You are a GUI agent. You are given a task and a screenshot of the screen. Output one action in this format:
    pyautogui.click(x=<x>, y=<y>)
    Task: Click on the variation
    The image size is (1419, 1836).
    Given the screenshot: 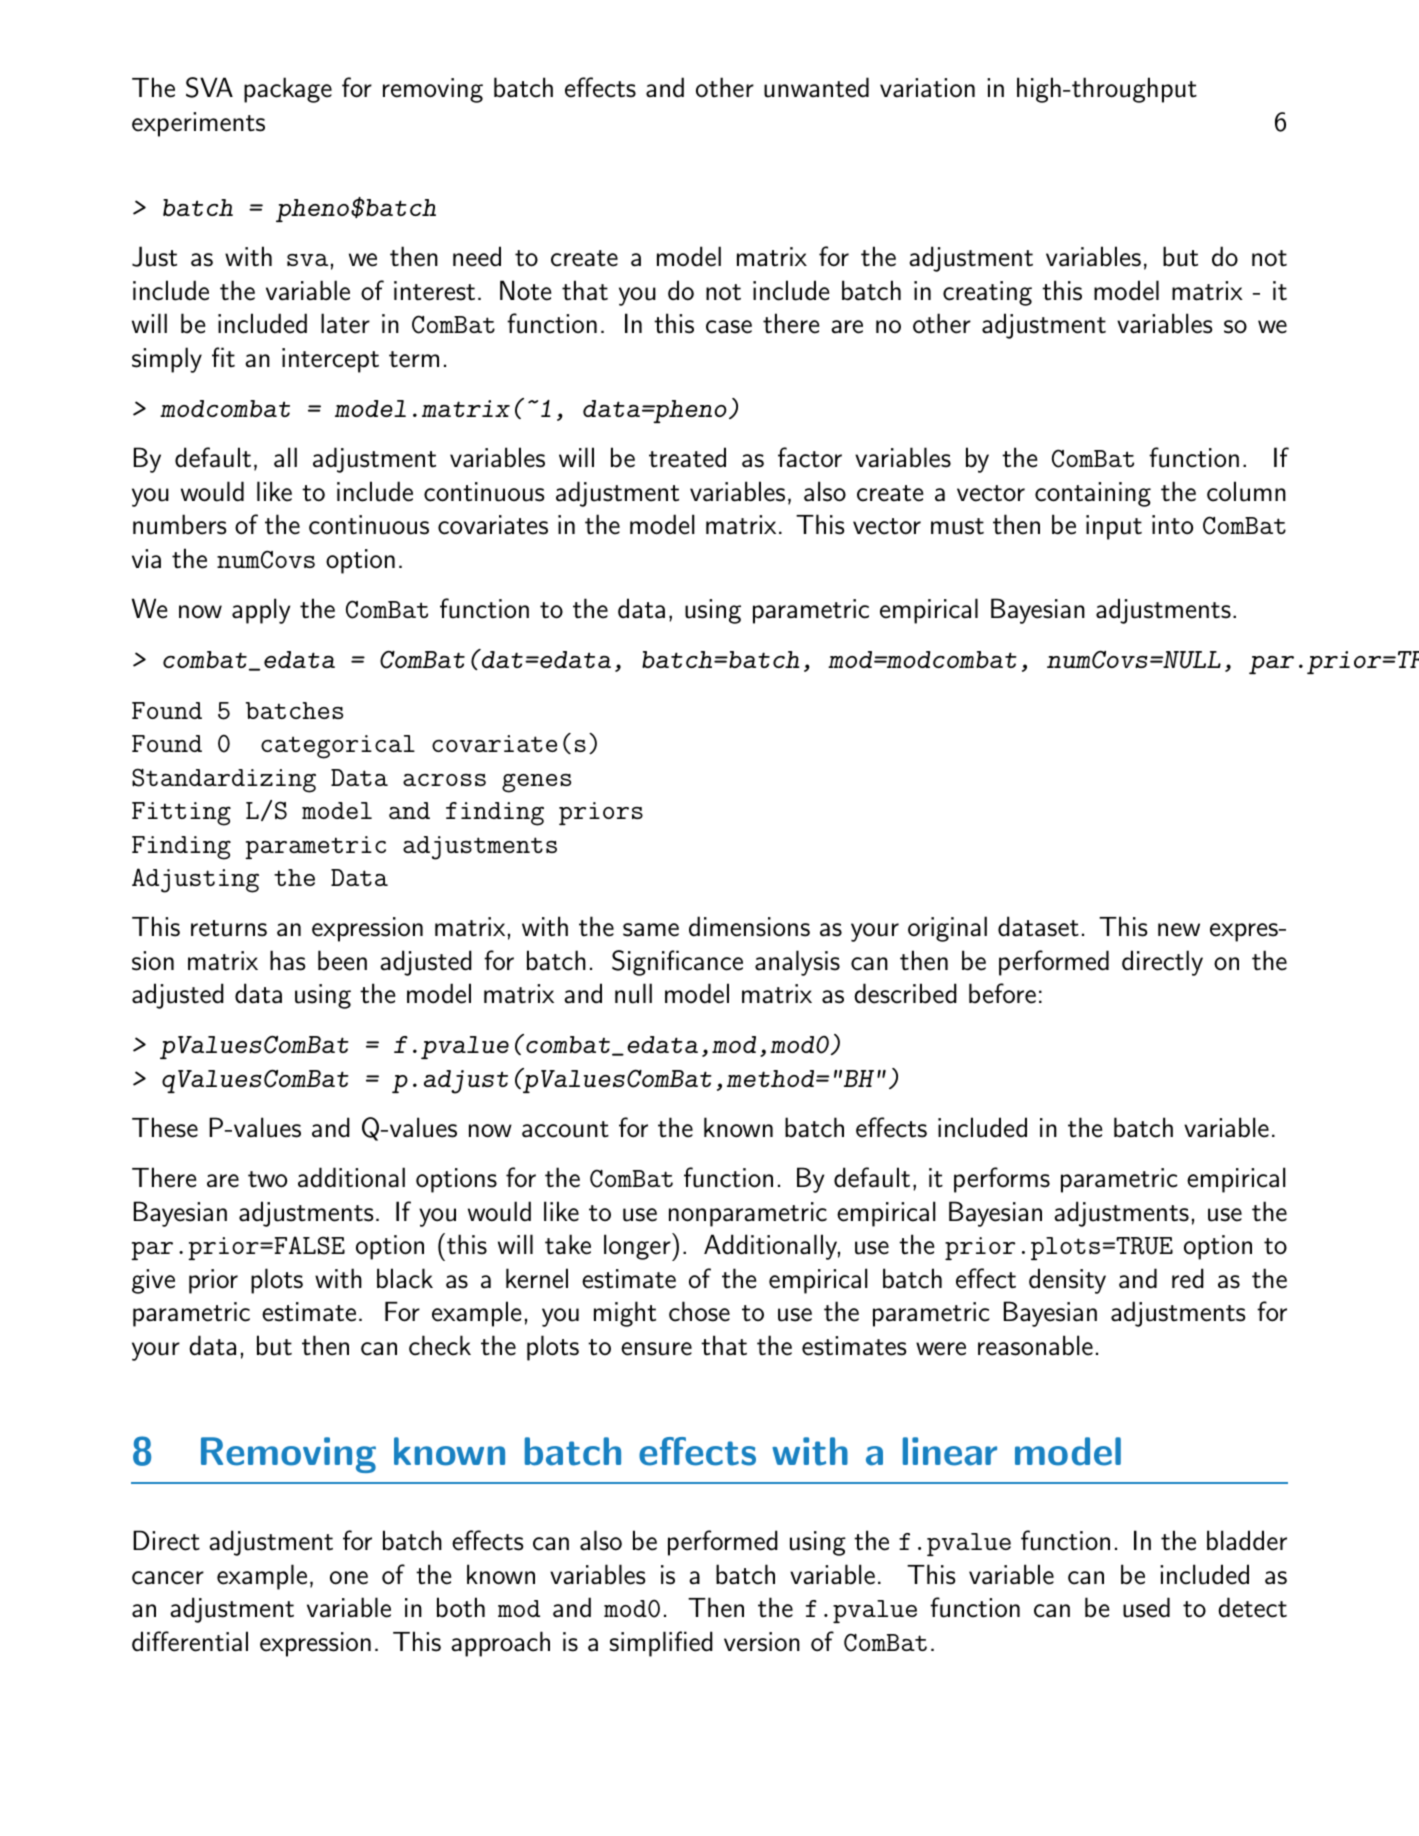 What is the action you would take?
    pyautogui.click(x=927, y=88)
